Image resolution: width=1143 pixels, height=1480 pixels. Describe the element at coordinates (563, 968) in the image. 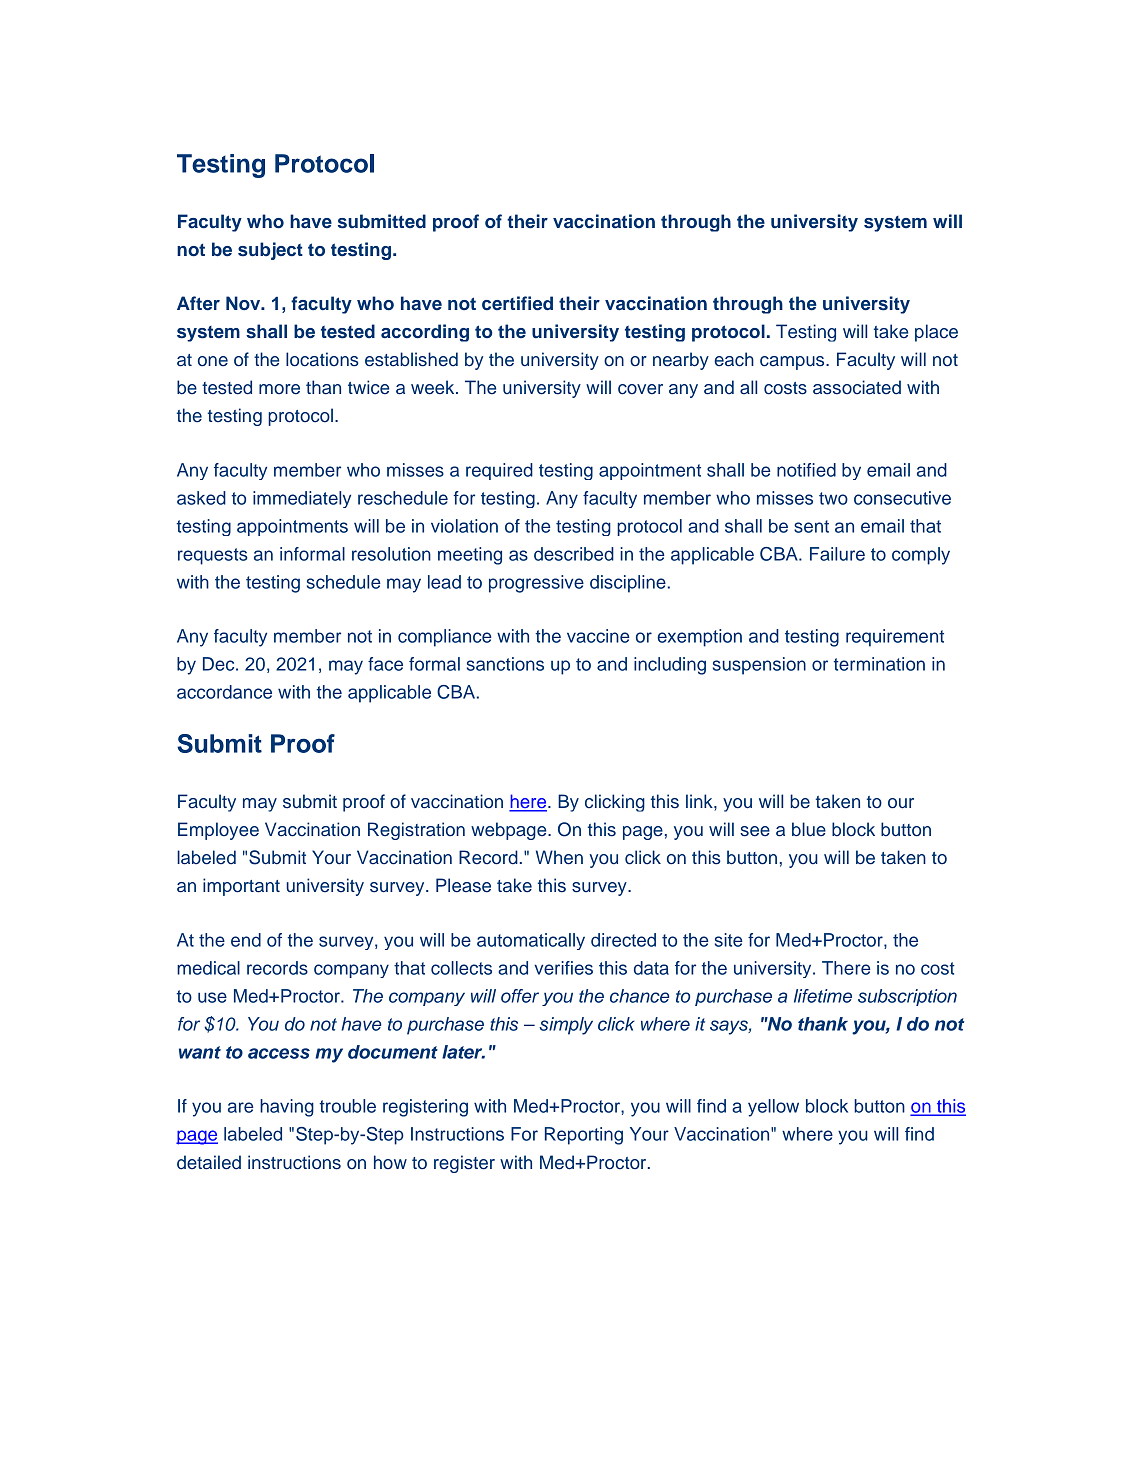

I see `verifies` at that location.
